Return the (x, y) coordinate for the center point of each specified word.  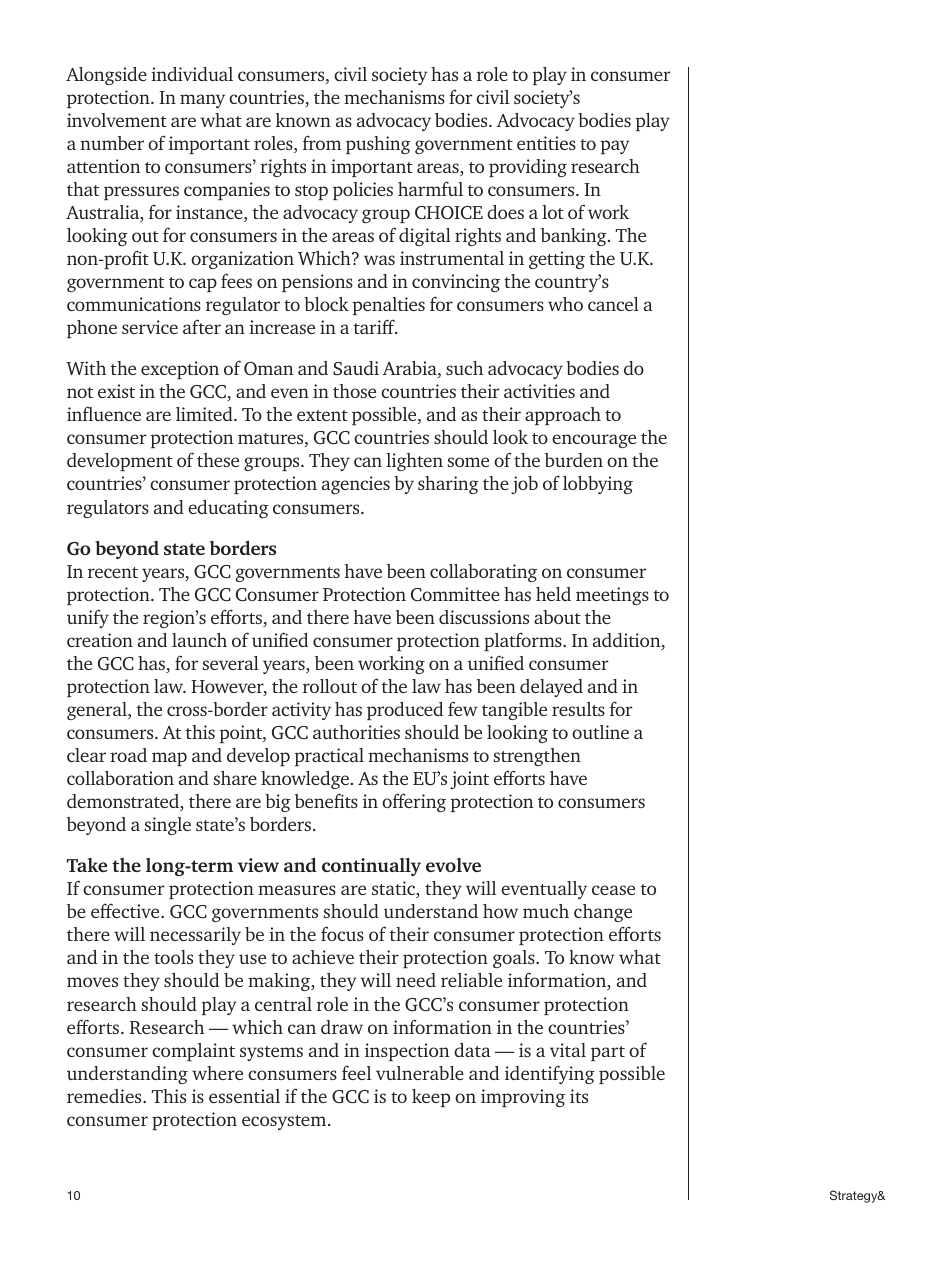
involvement (117, 120)
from (322, 143)
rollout (330, 686)
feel (356, 1072)
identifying (550, 1074)
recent (113, 572)
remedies (105, 1096)
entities (546, 143)
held (553, 594)
